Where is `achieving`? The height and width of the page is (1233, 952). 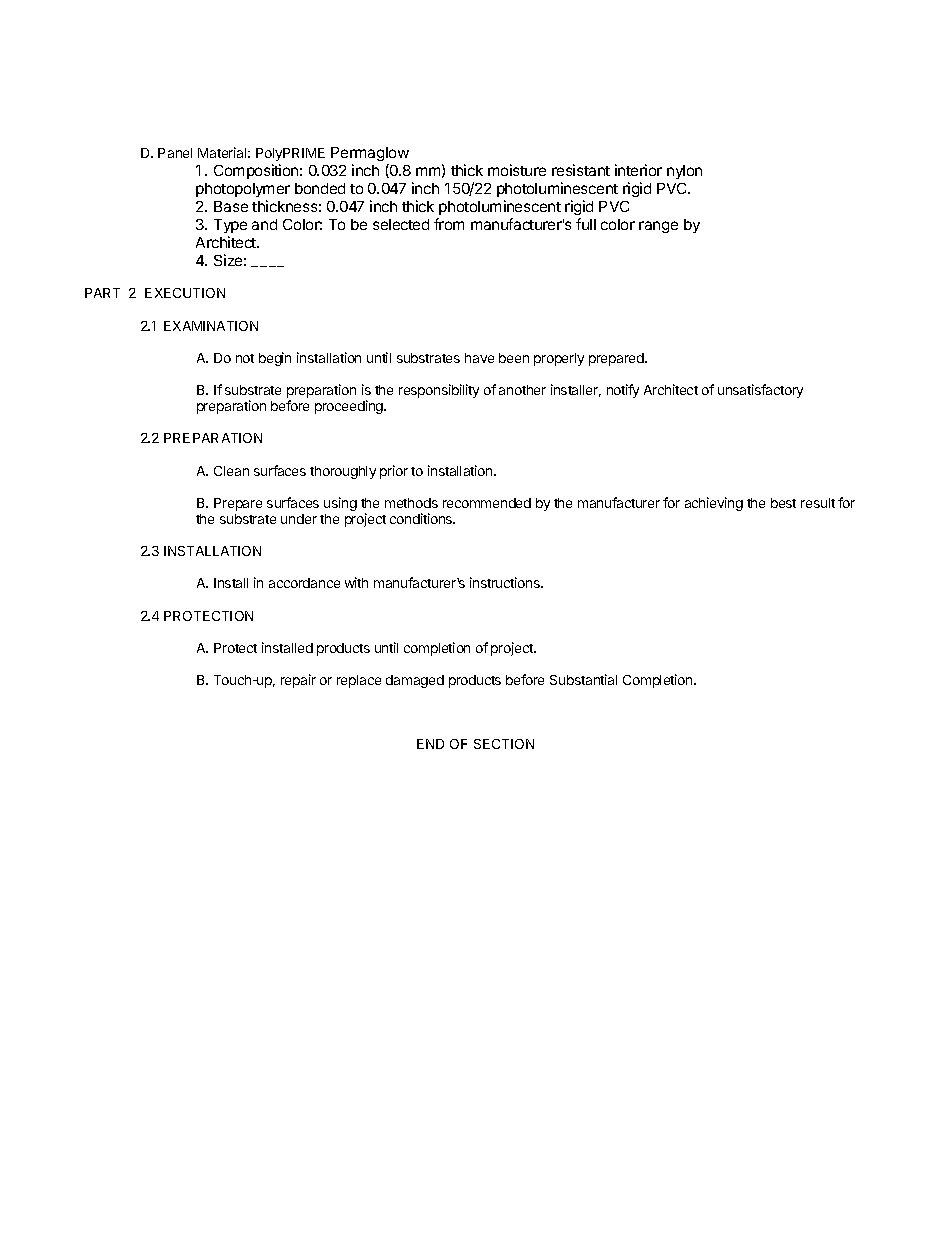
achieving is located at coordinates (714, 504).
